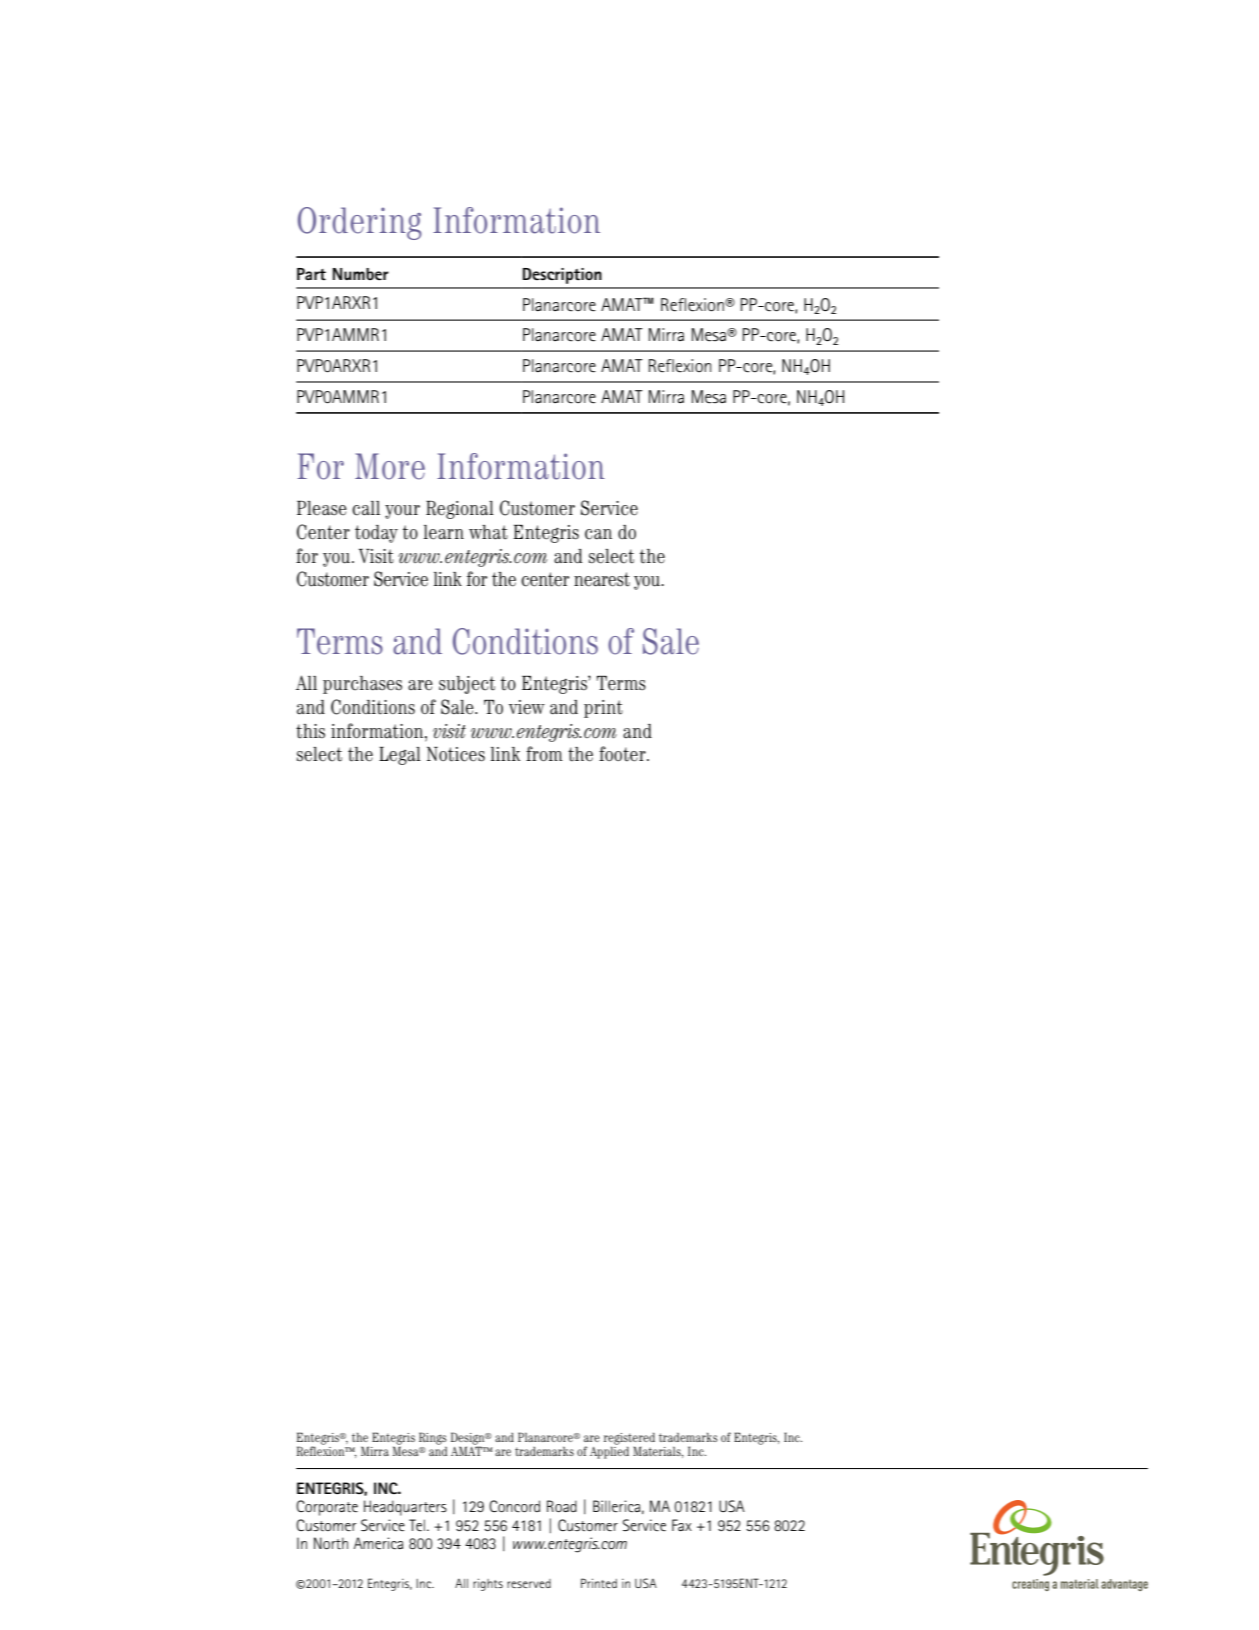 This screenshot has width=1259, height=1630. What do you see at coordinates (602, 579) in the screenshot?
I see `nearest` at bounding box center [602, 579].
